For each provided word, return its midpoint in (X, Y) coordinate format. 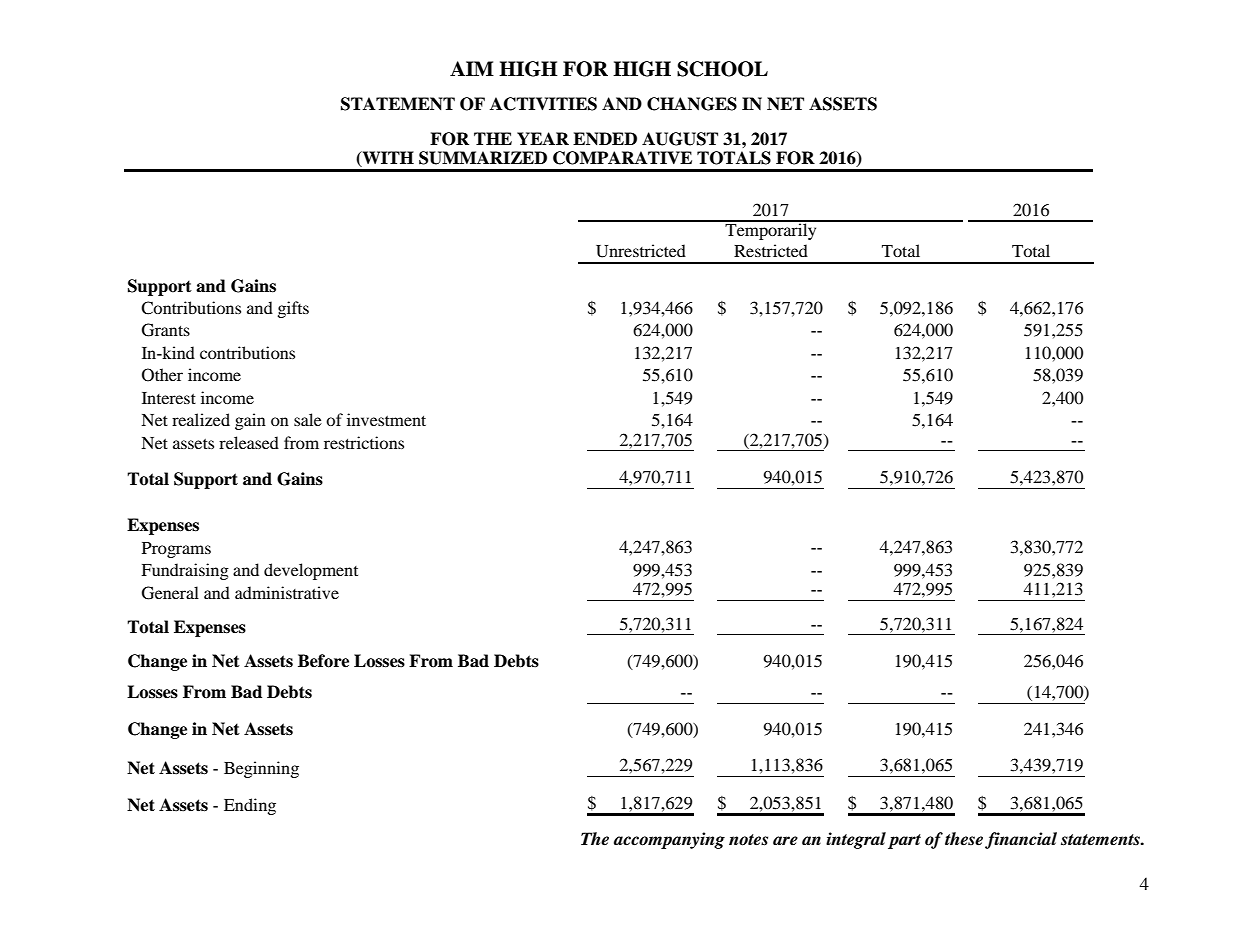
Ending (250, 806)
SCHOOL (722, 69)
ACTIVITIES (543, 104)
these (964, 839)
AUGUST (680, 139)
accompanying (669, 840)
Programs (176, 550)
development (311, 571)
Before (323, 661)
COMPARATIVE (622, 158)
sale (308, 419)
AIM (472, 68)
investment (386, 419)
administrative (287, 592)
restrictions (364, 442)
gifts (293, 309)
